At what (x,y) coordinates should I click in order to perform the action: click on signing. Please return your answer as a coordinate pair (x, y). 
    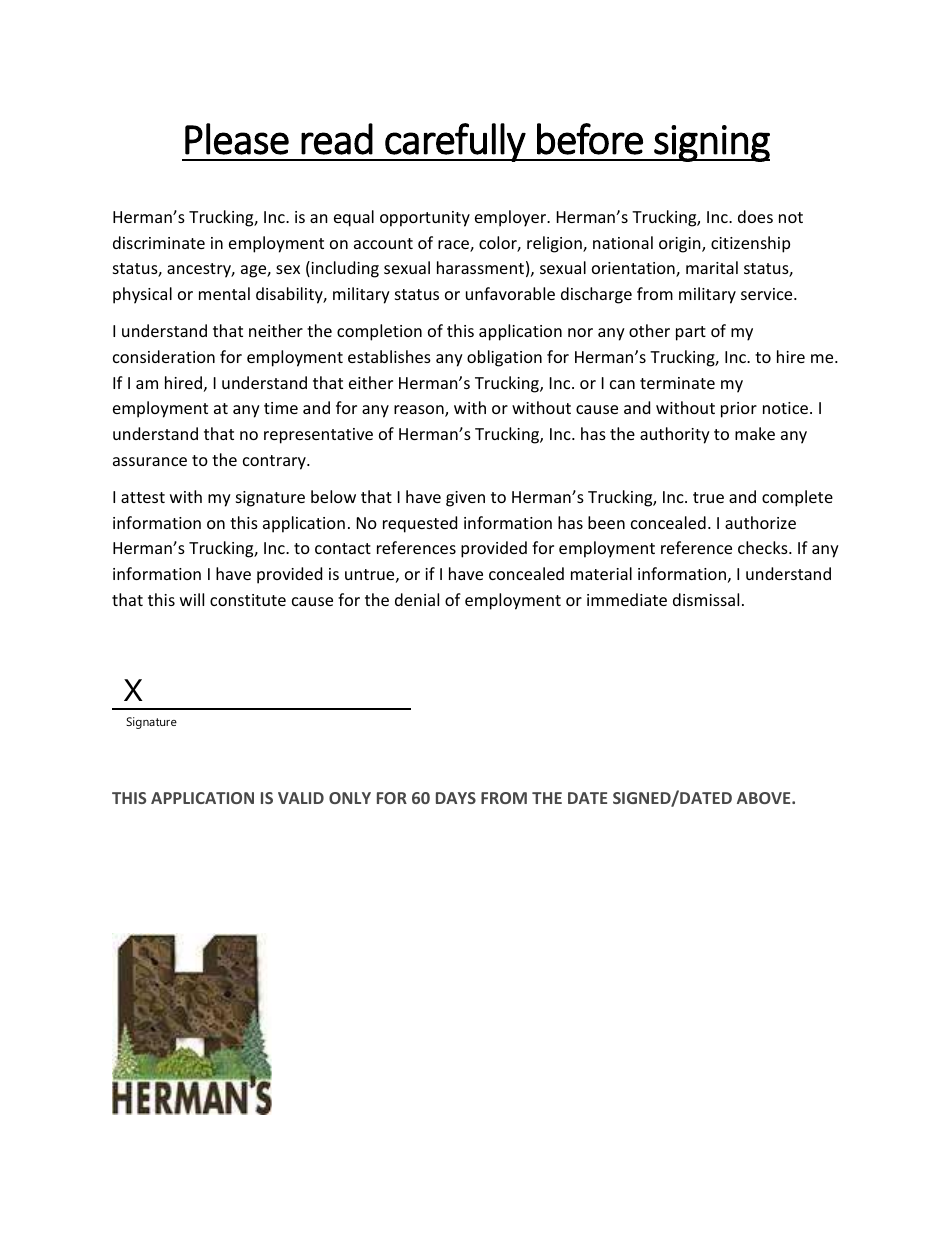
    Looking at the image, I should click on (711, 143).
